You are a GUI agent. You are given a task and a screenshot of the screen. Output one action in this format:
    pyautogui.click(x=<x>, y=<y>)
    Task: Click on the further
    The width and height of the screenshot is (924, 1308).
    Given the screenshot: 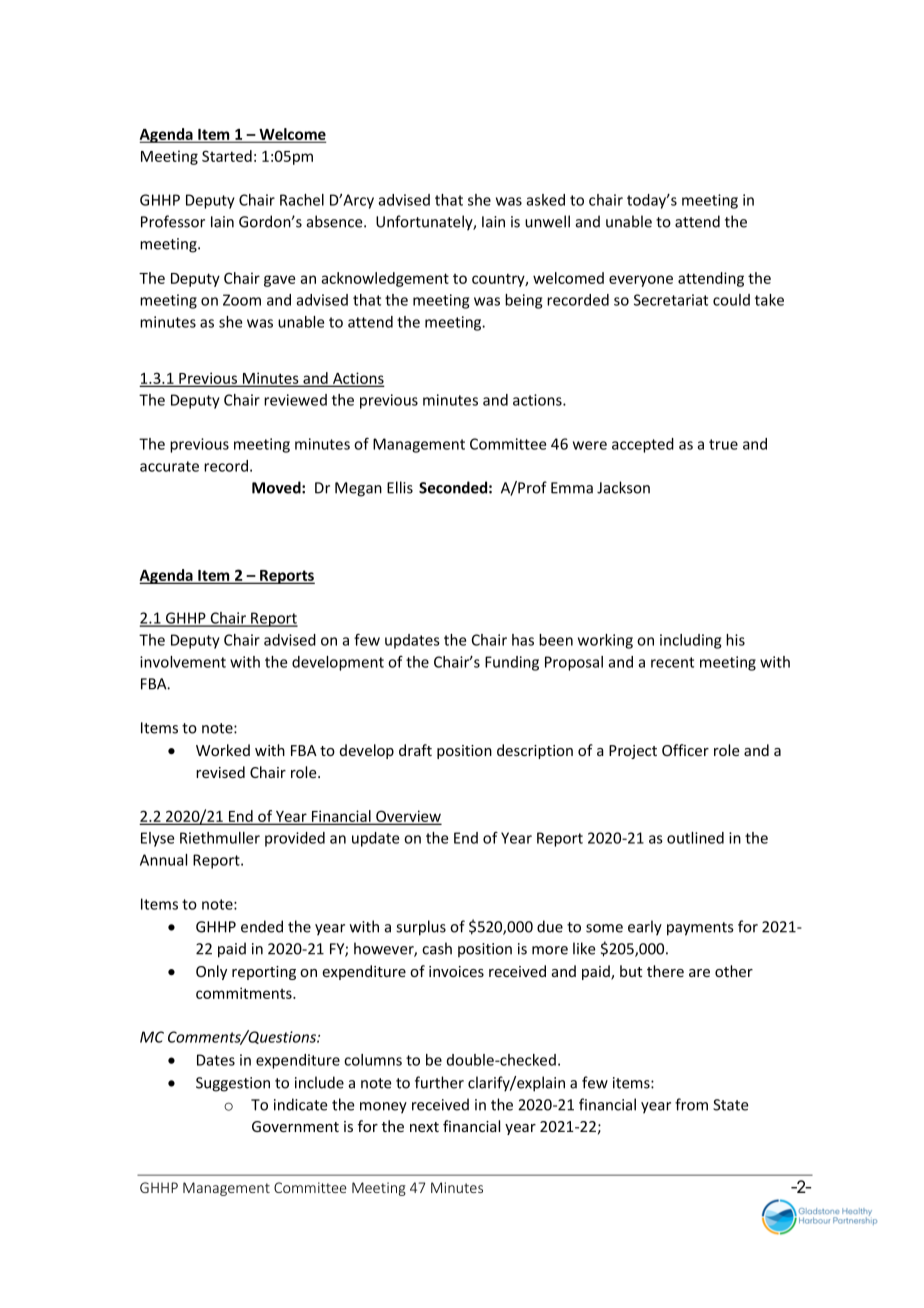 What is the action you would take?
    pyautogui.click(x=439, y=1082)
